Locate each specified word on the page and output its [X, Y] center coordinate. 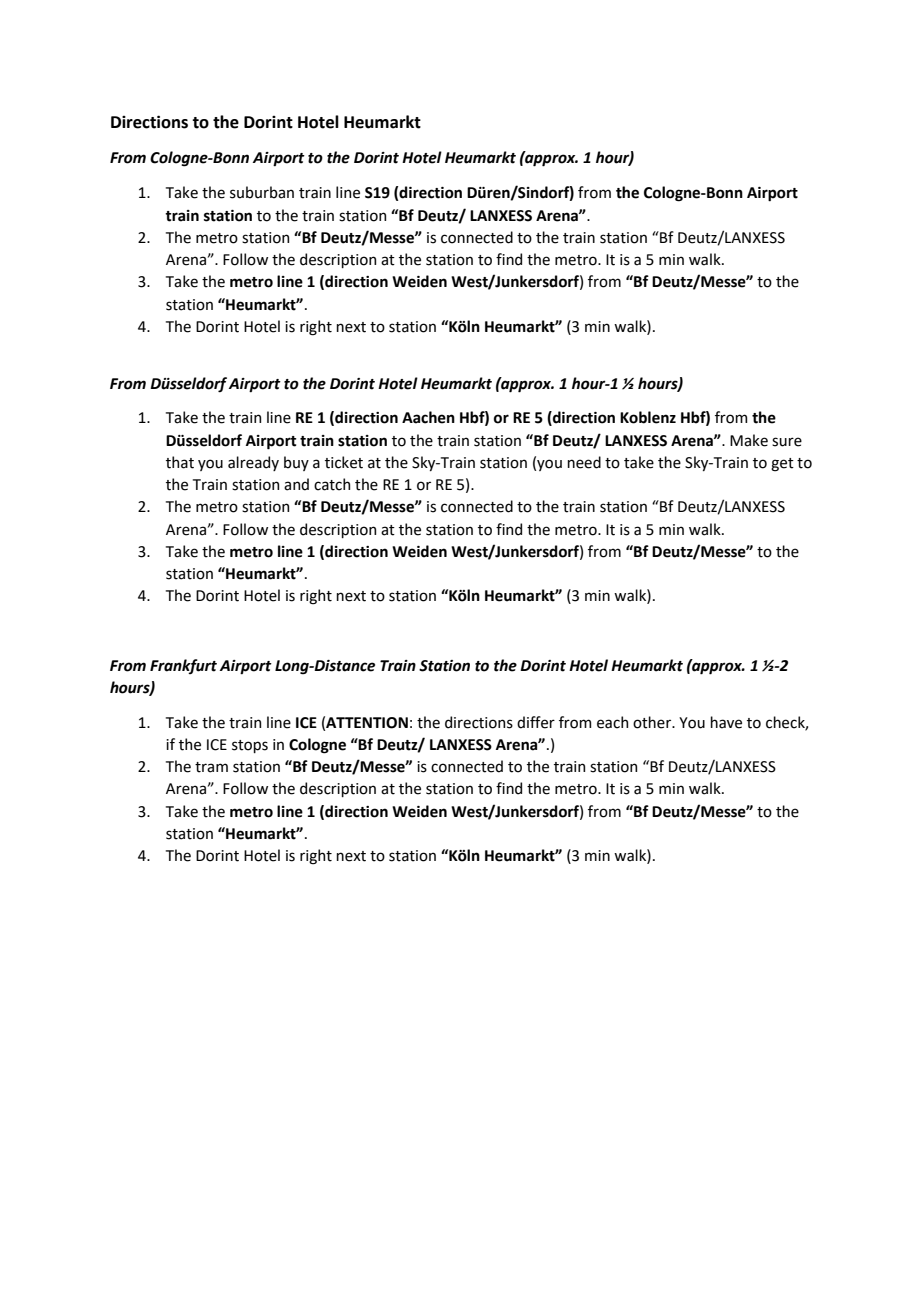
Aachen [428, 417]
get [782, 465]
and [296, 484]
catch [332, 484]
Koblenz [648, 417]
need [584, 462]
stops [250, 746]
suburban [262, 192]
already [253, 463]
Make [749, 440]
